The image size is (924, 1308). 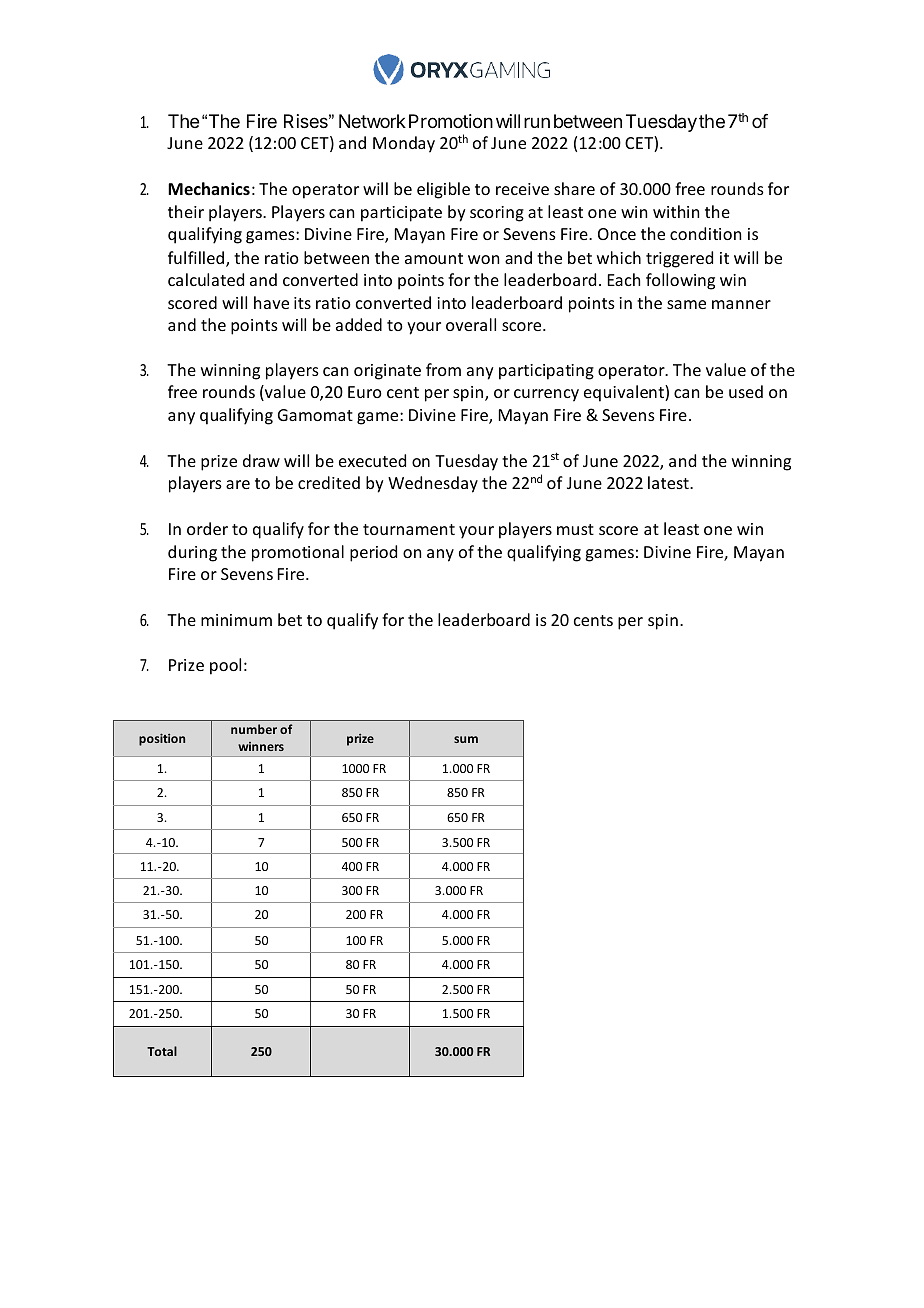 I want to click on latest, so click(x=669, y=482).
